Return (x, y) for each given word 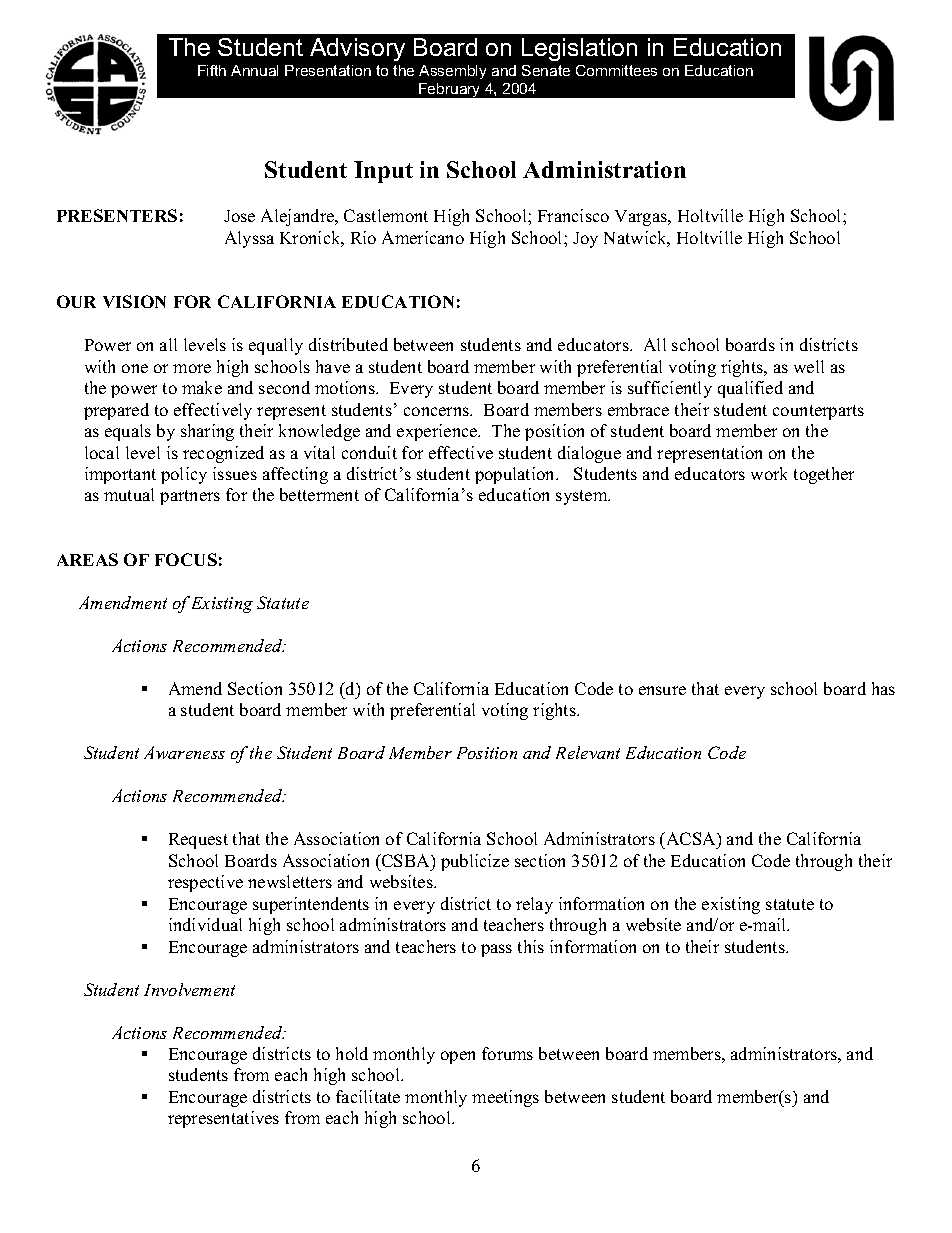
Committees (616, 70)
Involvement (189, 989)
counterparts (818, 412)
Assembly (452, 72)
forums (507, 1053)
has (883, 688)
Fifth (212, 70)
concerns (438, 411)
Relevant (588, 752)
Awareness (184, 752)
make (202, 387)
